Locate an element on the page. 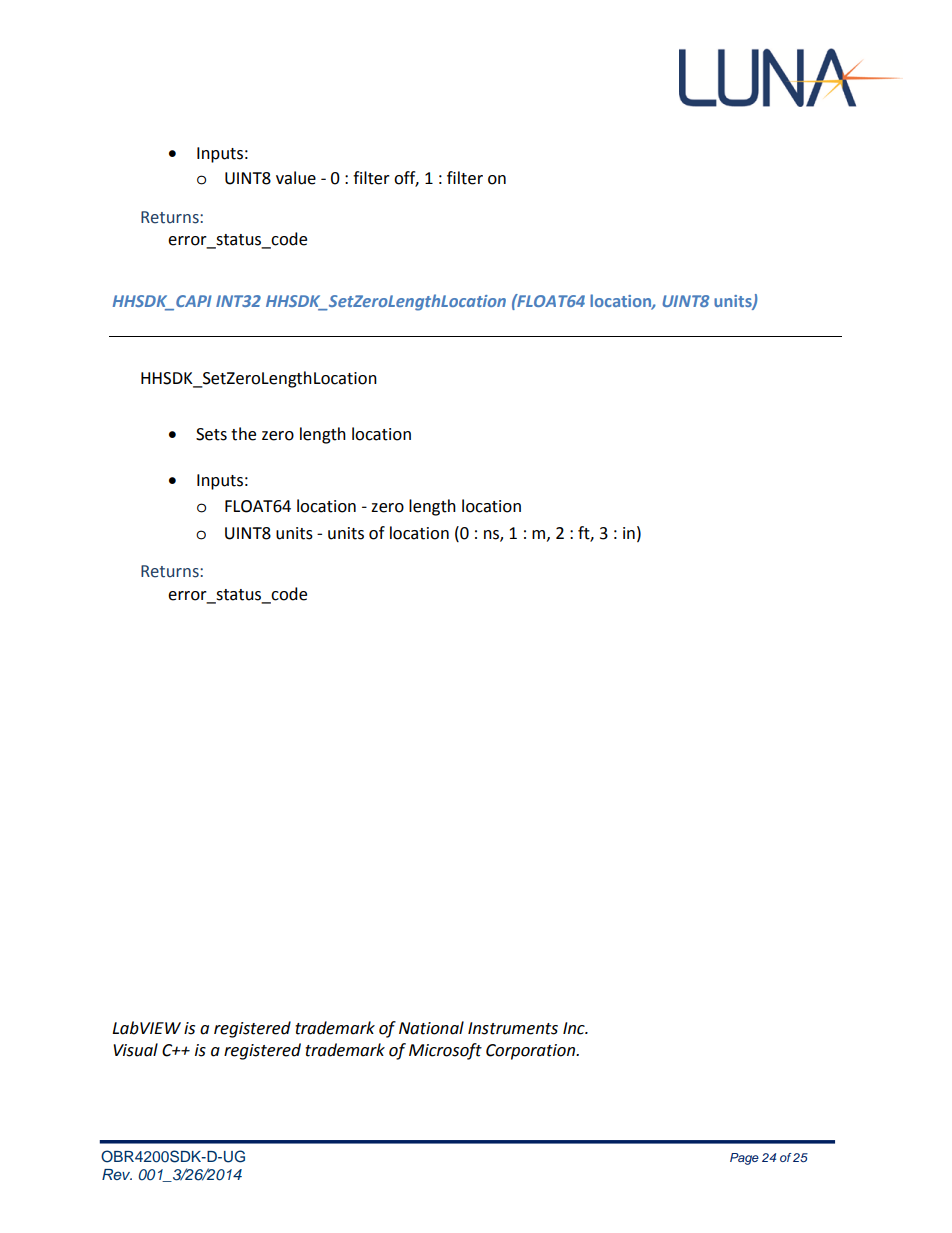 This document has height=1233, width=952. value is located at coordinates (296, 178).
